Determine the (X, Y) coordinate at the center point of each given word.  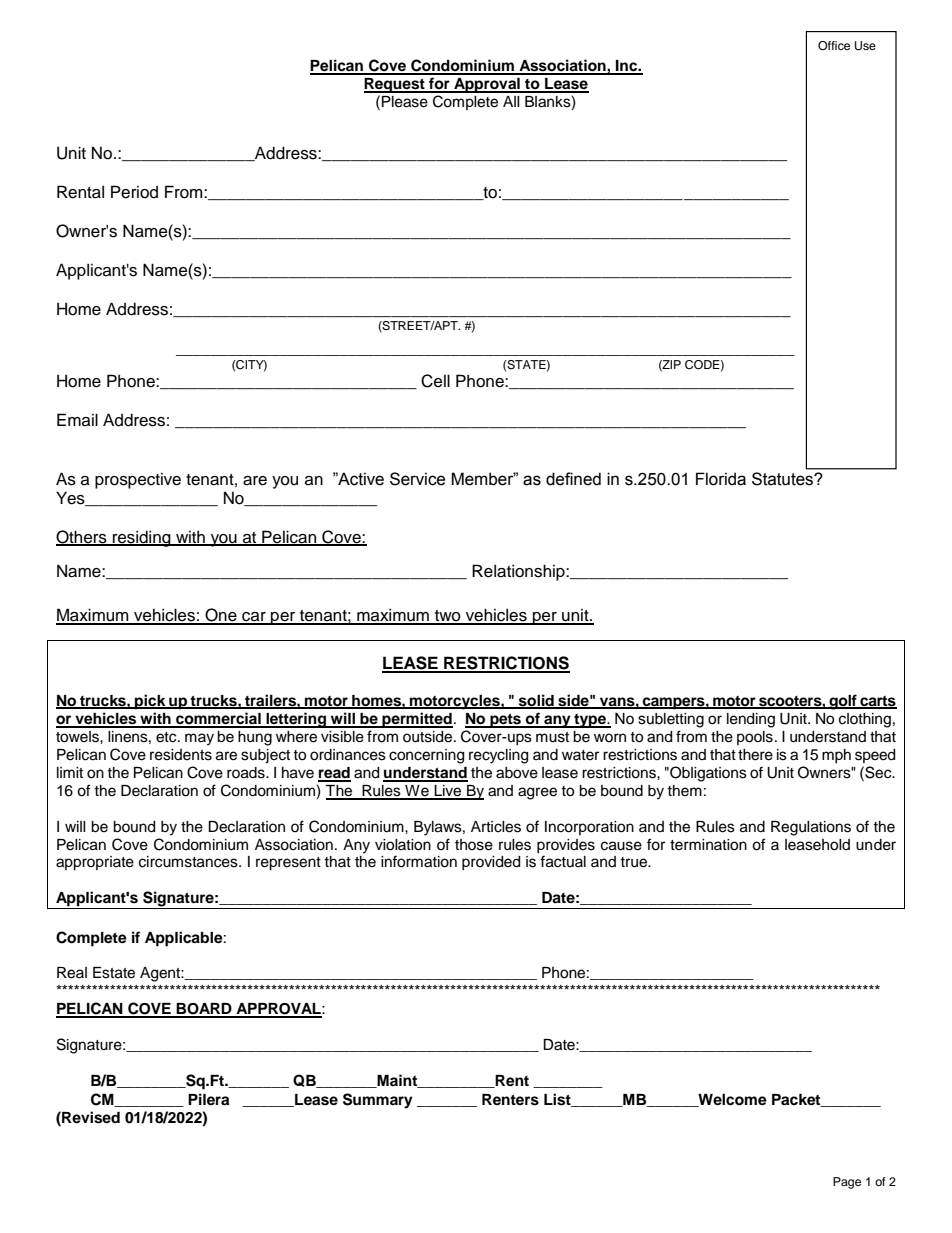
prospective (138, 481)
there (755, 755)
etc (167, 737)
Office (834, 46)
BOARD (204, 1010)
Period (134, 192)
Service (417, 479)
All (511, 101)
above (517, 773)
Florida (721, 479)
